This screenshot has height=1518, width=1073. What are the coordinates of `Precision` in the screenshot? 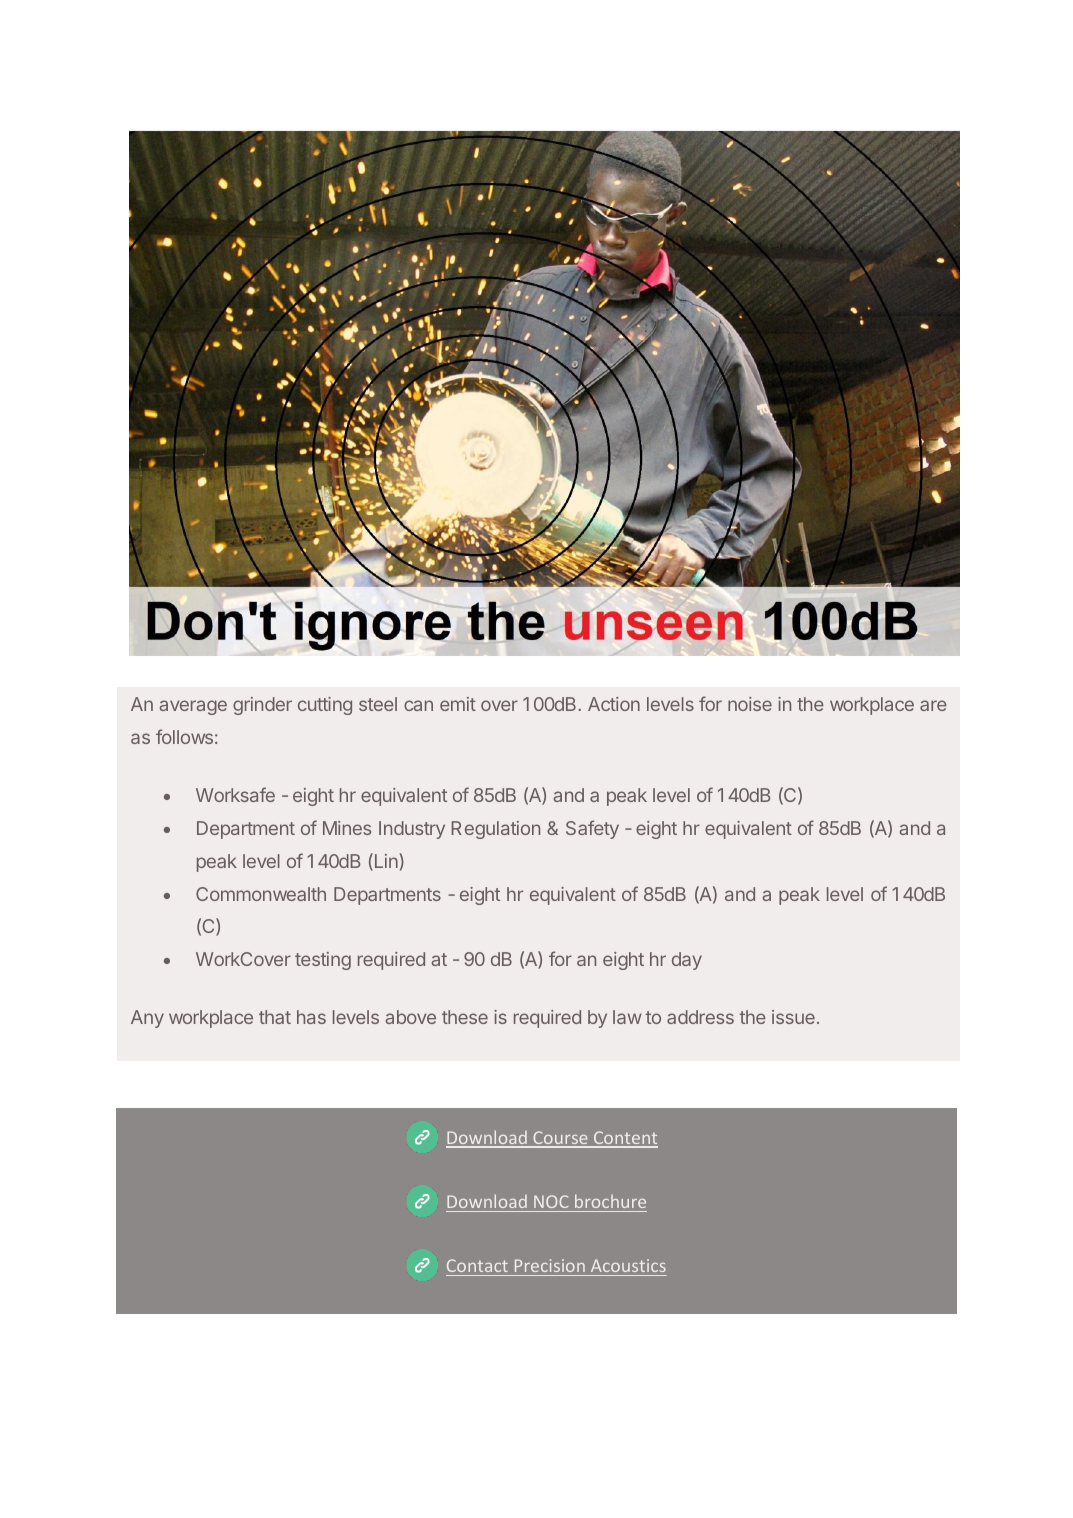 It's located at (550, 1265).
